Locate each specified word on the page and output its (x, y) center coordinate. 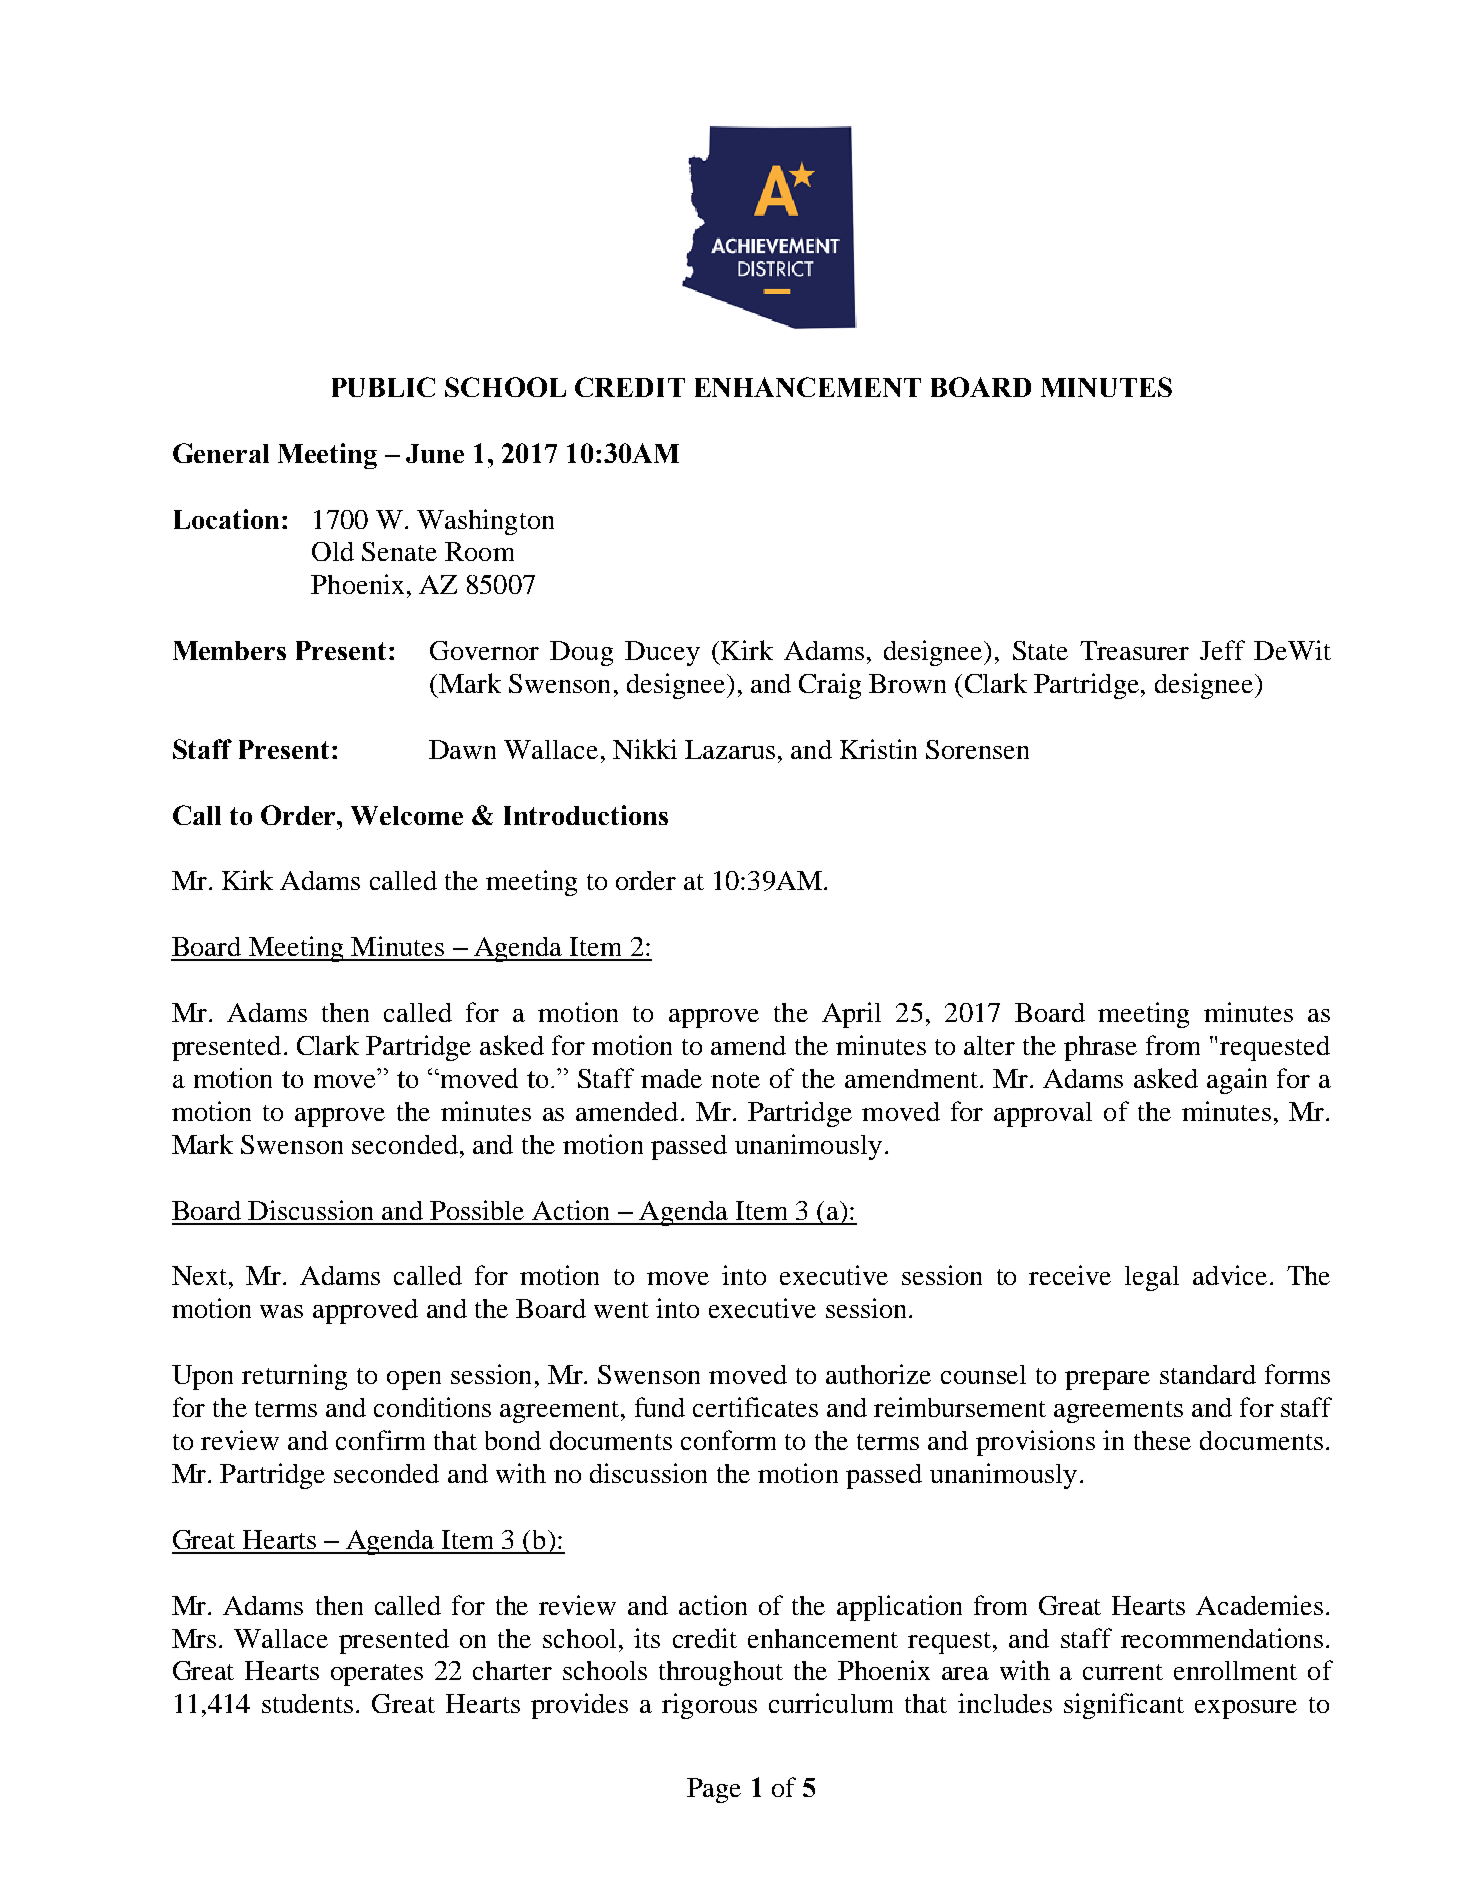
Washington (485, 522)
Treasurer (1134, 650)
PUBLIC (383, 387)
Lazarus (730, 749)
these (1162, 1440)
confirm (380, 1440)
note (735, 1080)
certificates (755, 1407)
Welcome (407, 815)
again (1237, 1081)
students (307, 1703)
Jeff (1222, 650)
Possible (477, 1210)
